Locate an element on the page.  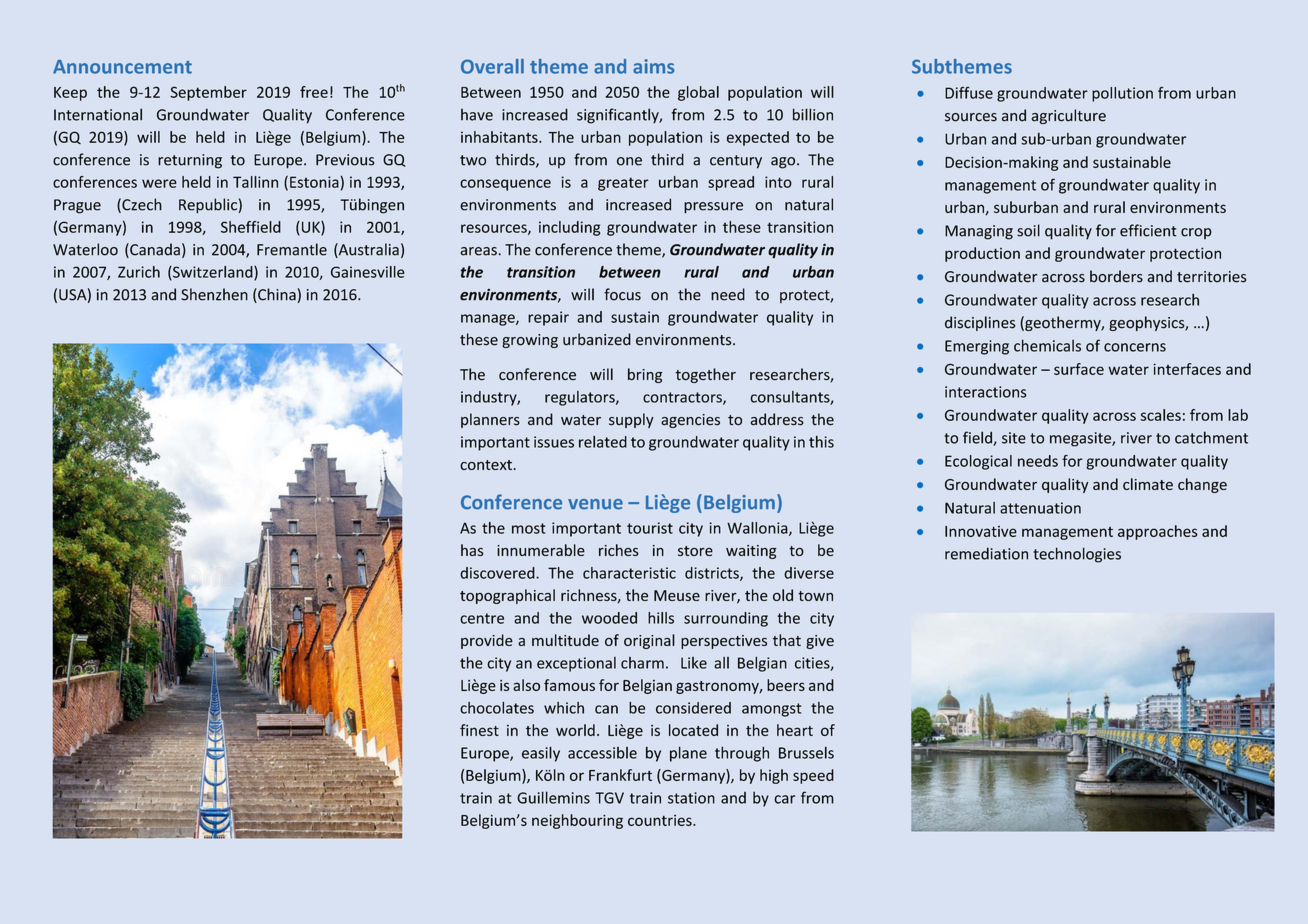
Shenzhen is located at coordinates (214, 294).
